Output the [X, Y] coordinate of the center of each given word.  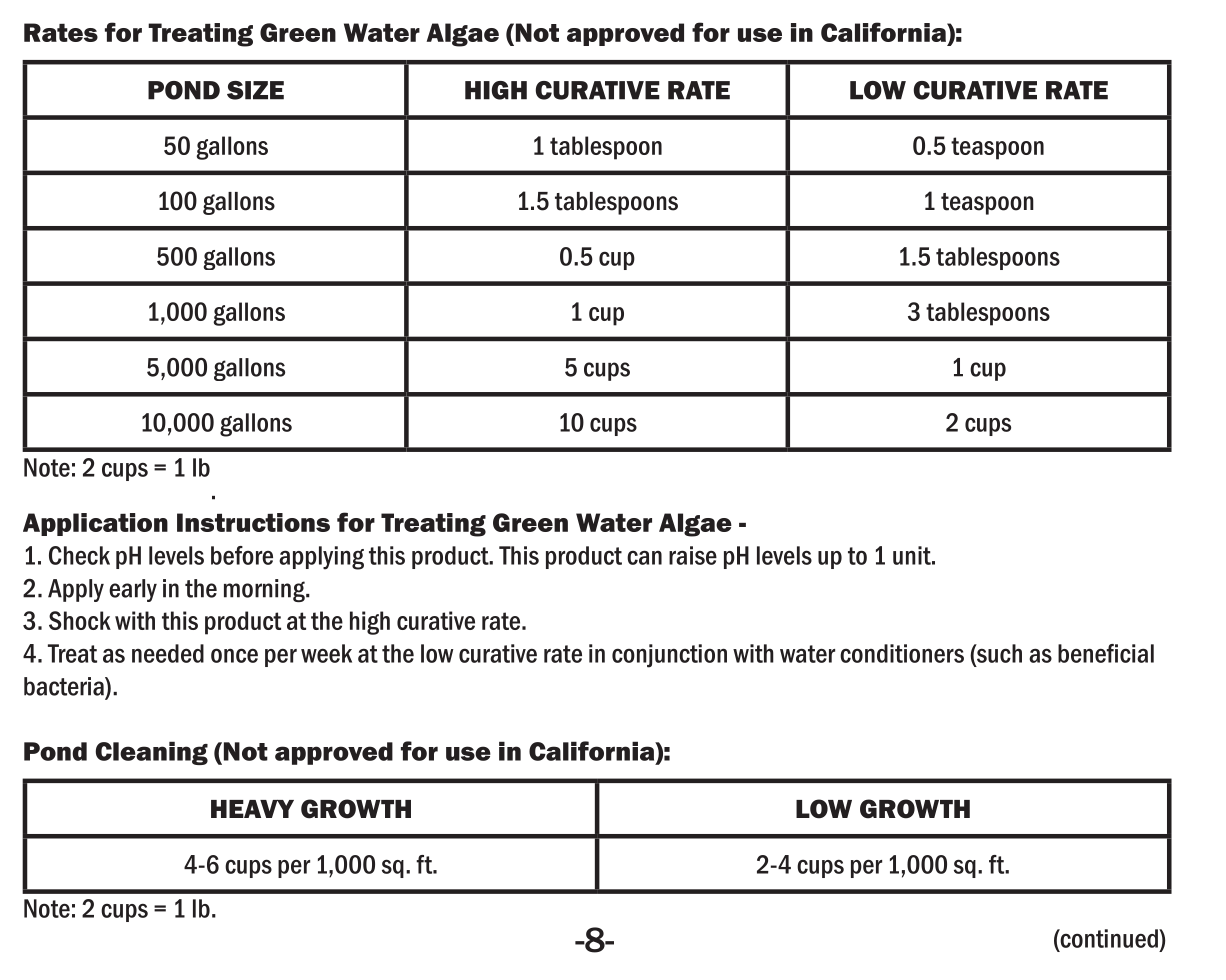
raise [693, 555]
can [644, 558]
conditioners [902, 653]
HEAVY [252, 809]
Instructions [253, 522]
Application [95, 524]
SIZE [255, 90]
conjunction [669, 656]
